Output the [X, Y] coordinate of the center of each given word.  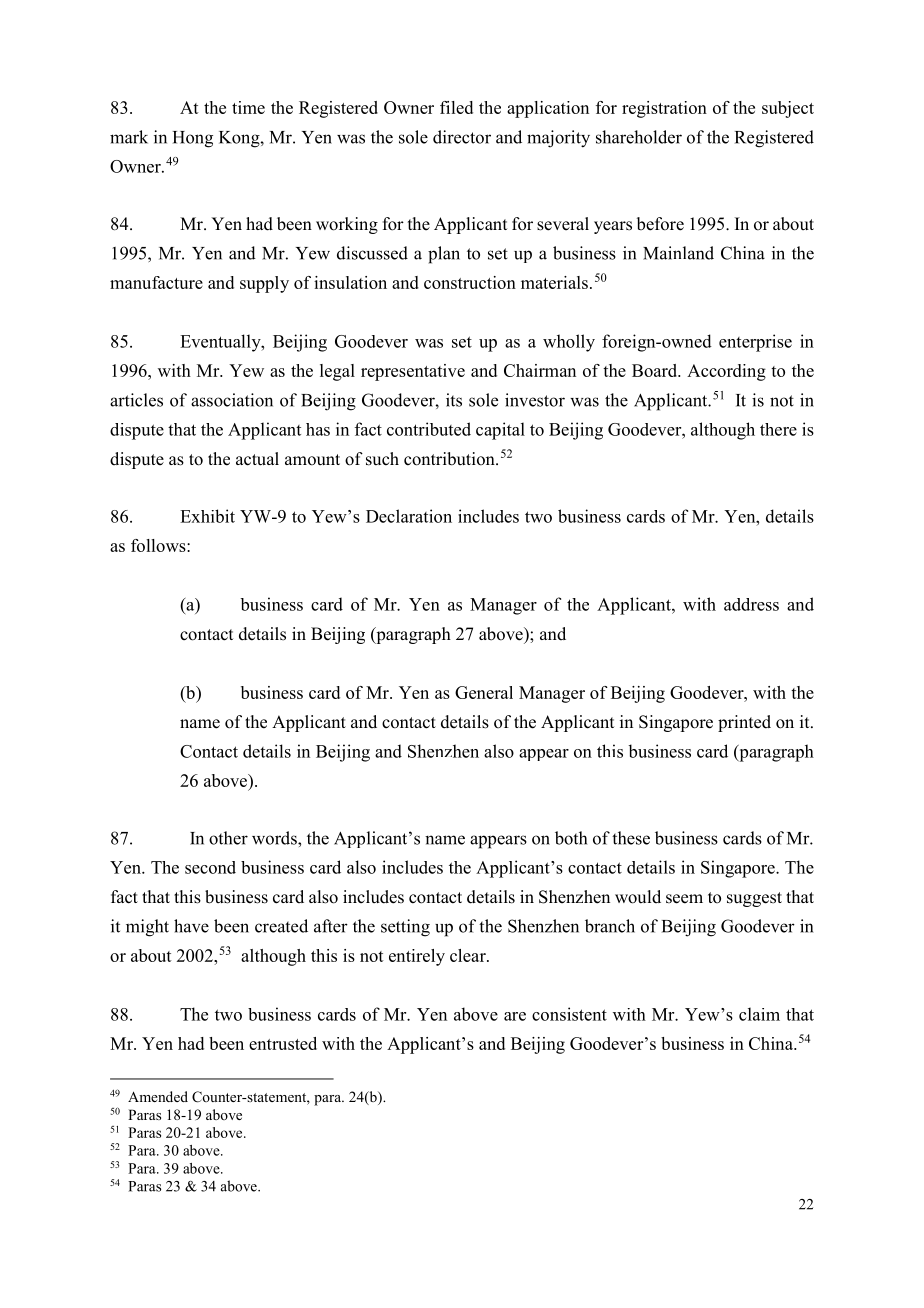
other [228, 838]
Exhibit [207, 516]
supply [264, 284]
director [462, 137]
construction [470, 282]
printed [744, 723]
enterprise [755, 343]
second [210, 867]
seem [684, 899]
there [778, 429]
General [484, 692]
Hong [193, 139]
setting [405, 928]
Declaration [409, 516]
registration [664, 109]
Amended [158, 1096]
